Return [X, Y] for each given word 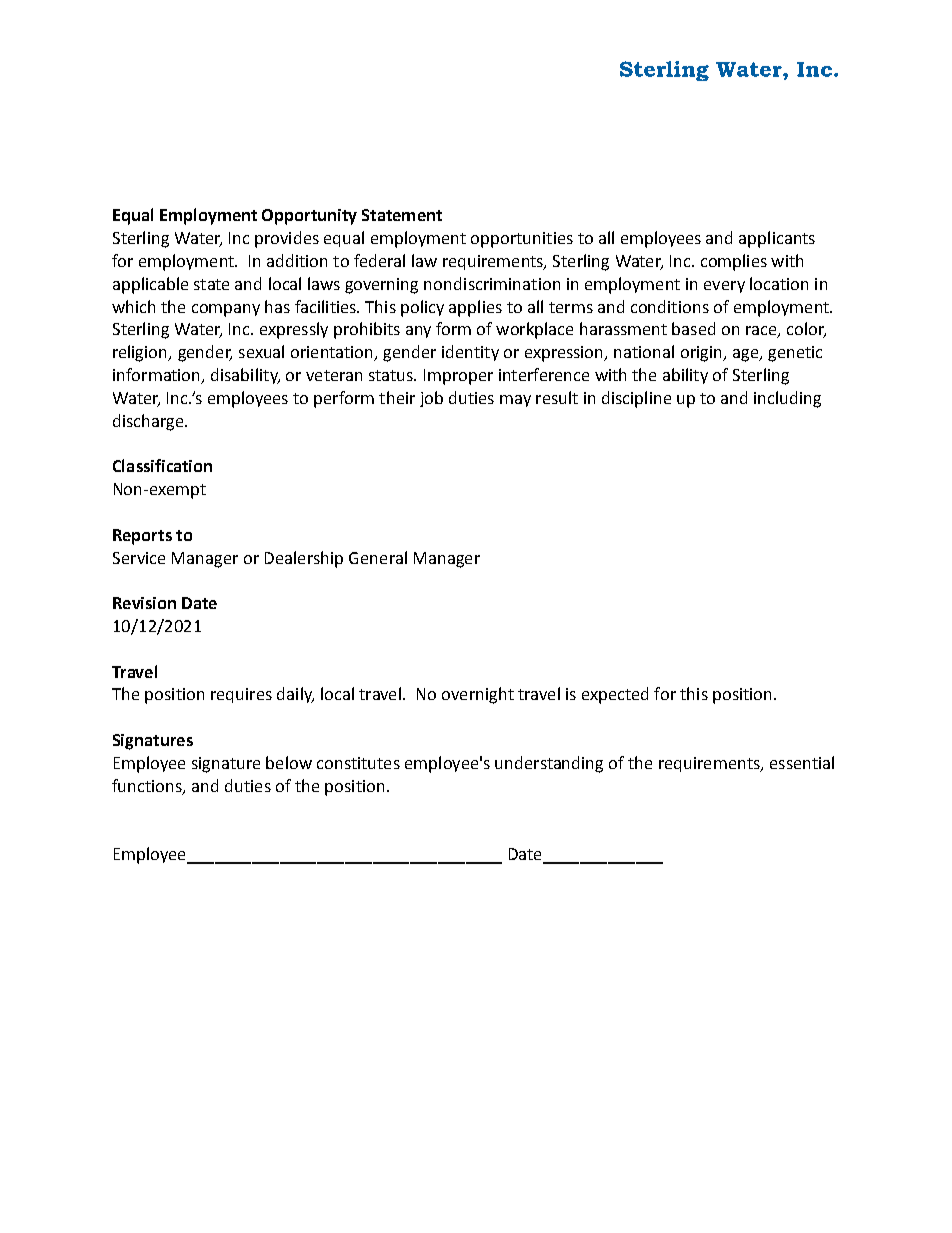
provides [287, 239]
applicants [777, 239]
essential [802, 762]
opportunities [522, 240]
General [378, 557]
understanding [549, 764]
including [787, 399]
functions [148, 786]
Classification [162, 465]
